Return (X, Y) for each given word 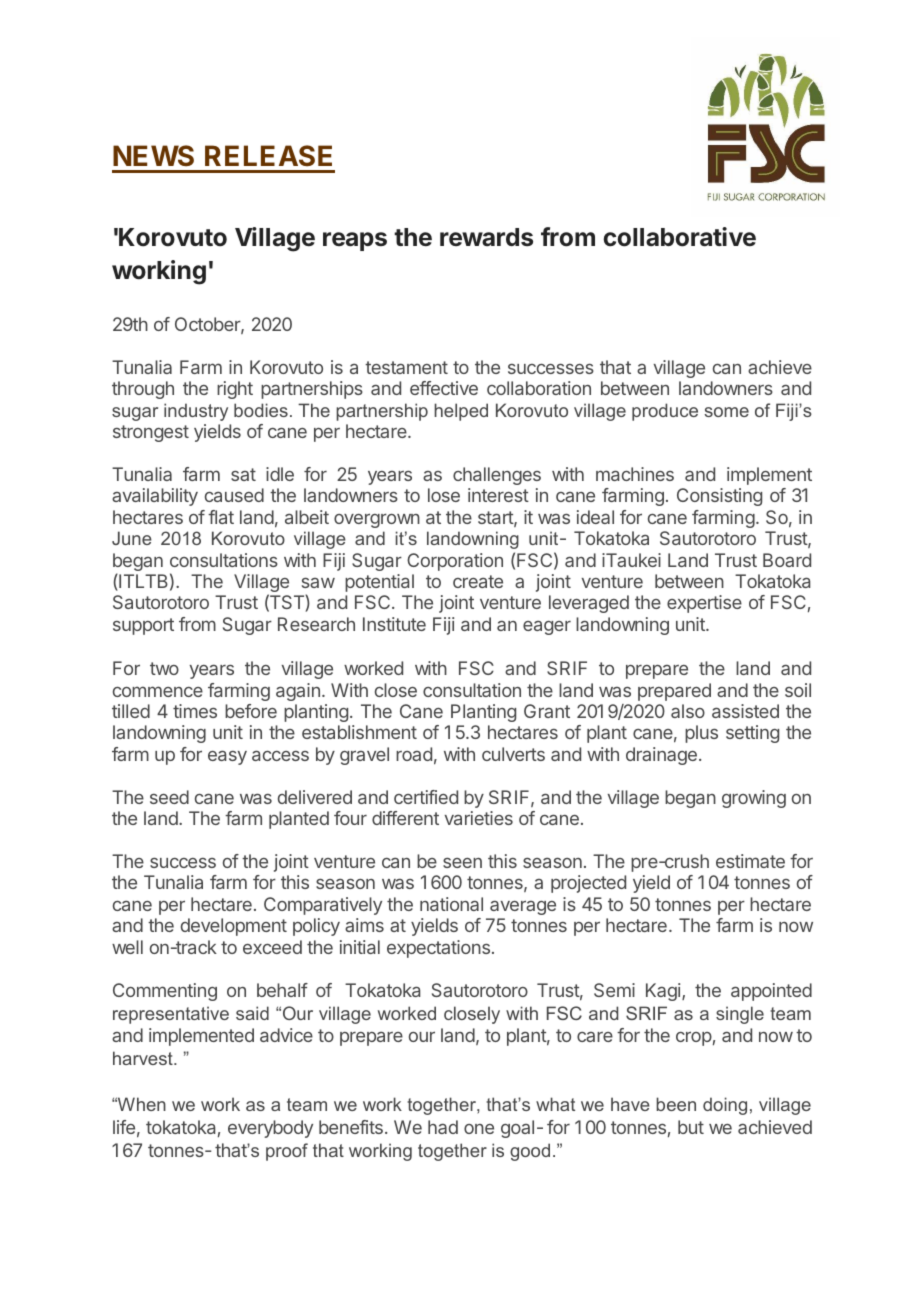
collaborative (679, 237)
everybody (270, 1129)
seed (169, 797)
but (691, 1127)
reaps (355, 241)
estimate (750, 861)
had (443, 1127)
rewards (486, 237)
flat (221, 517)
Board (787, 560)
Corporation (455, 562)
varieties (478, 818)
